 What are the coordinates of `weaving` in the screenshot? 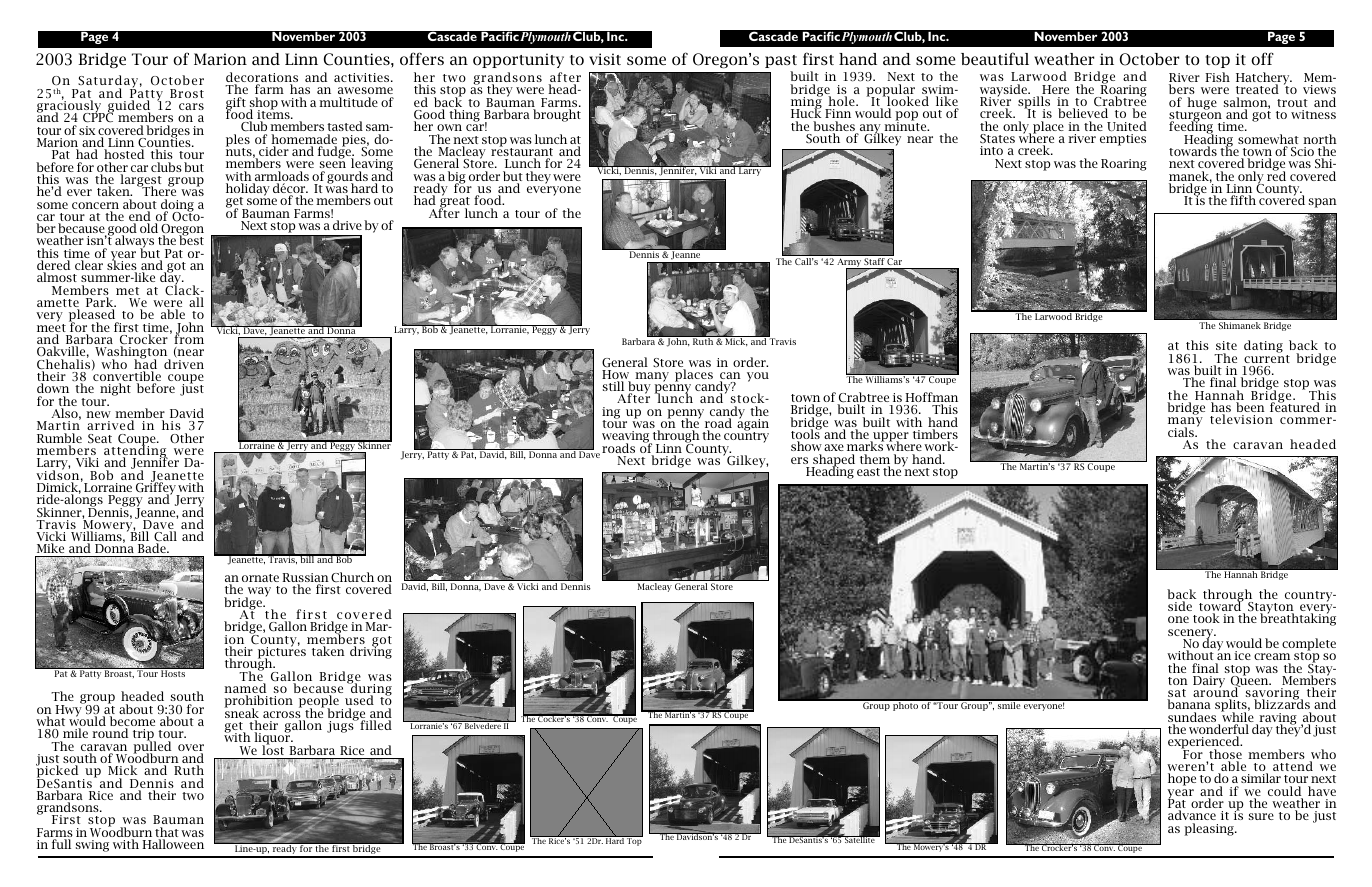 It's located at (627, 438).
